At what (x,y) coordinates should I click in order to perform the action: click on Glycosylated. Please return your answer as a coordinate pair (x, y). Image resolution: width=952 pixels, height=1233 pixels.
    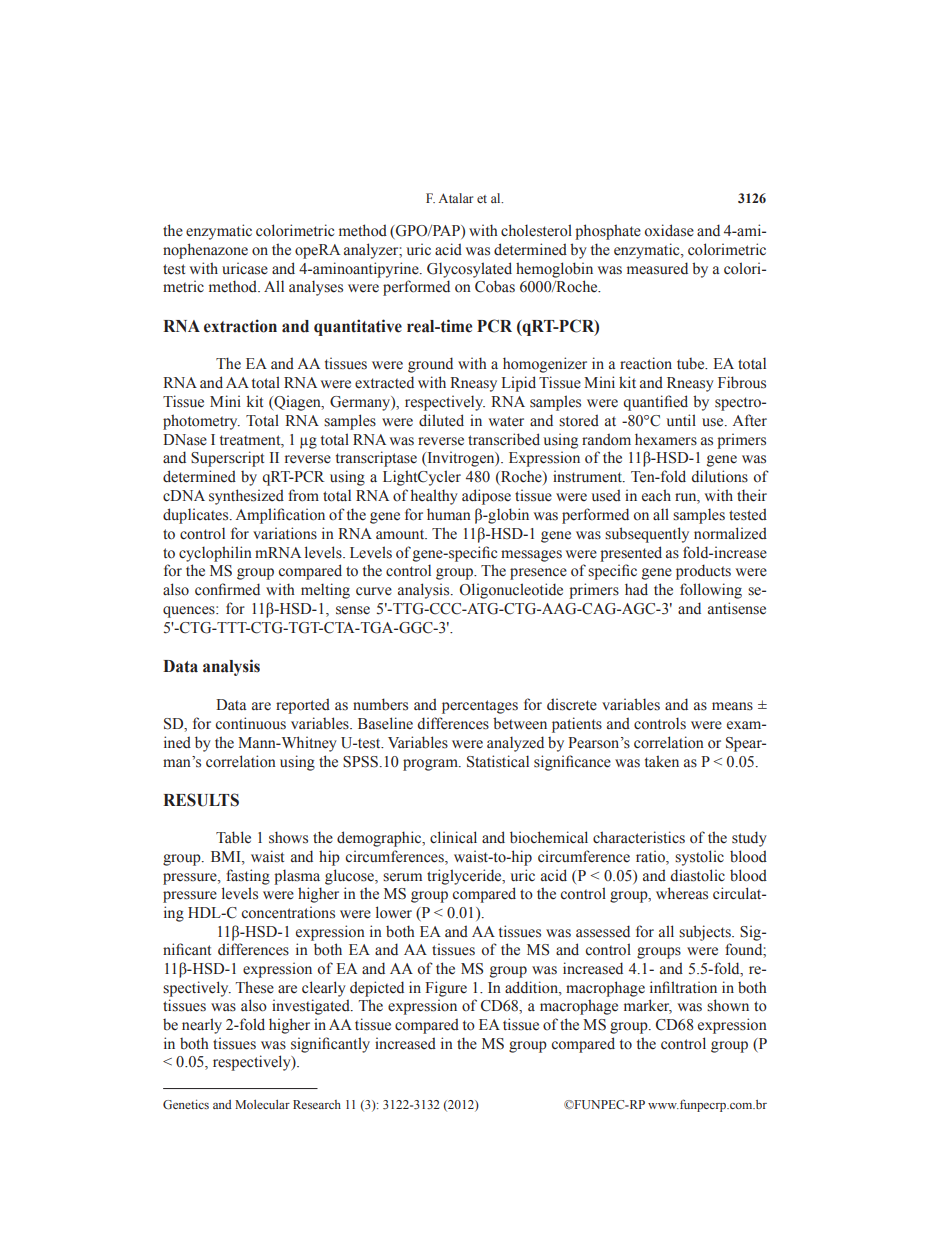
    Looking at the image, I should click on (469, 270).
